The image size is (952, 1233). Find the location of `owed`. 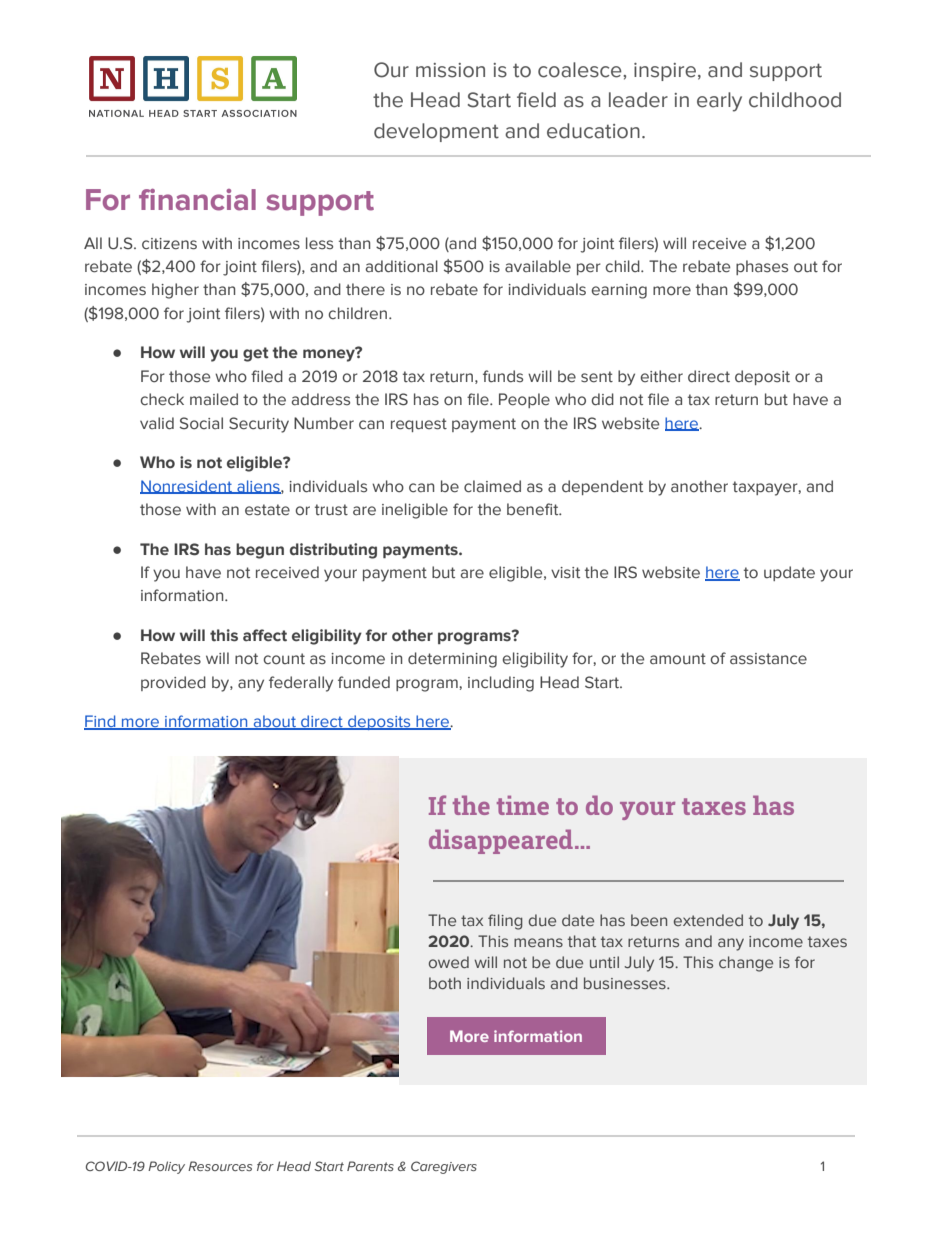

owed is located at coordinates (449, 962).
